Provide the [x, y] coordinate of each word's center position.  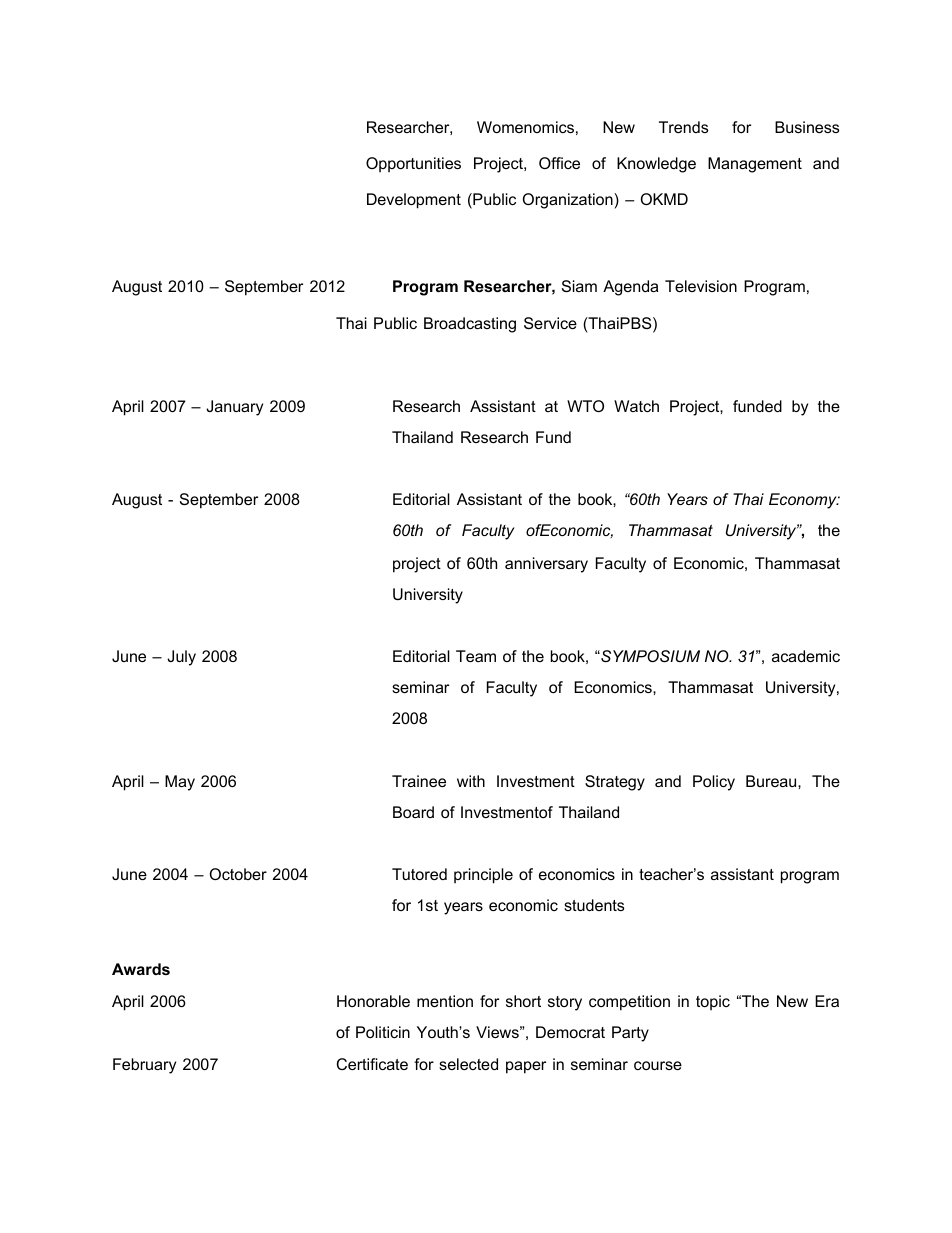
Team [476, 656]
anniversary [546, 565]
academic [806, 656]
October [238, 874]
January [234, 408]
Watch [636, 406]
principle [483, 876]
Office [559, 163]
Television [701, 286]
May [180, 783]
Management [755, 165]
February [144, 1066]
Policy [714, 783]
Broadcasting [470, 325]
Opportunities [413, 164]
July [181, 658]
